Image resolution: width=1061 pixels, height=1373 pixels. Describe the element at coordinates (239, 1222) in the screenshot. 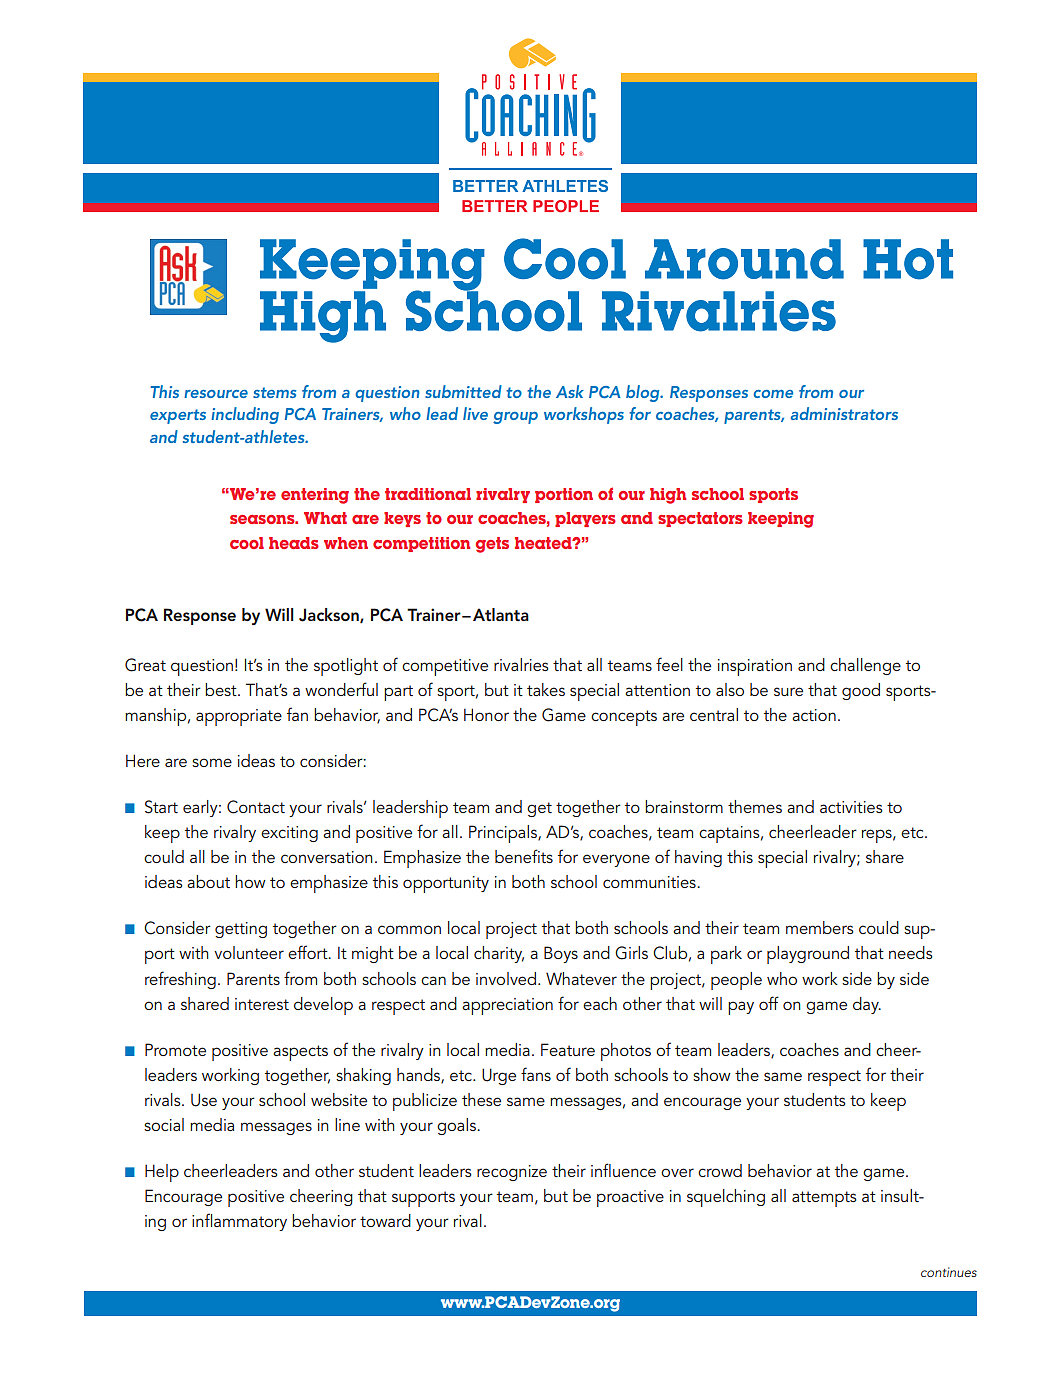

I see `inflammatory` at that location.
